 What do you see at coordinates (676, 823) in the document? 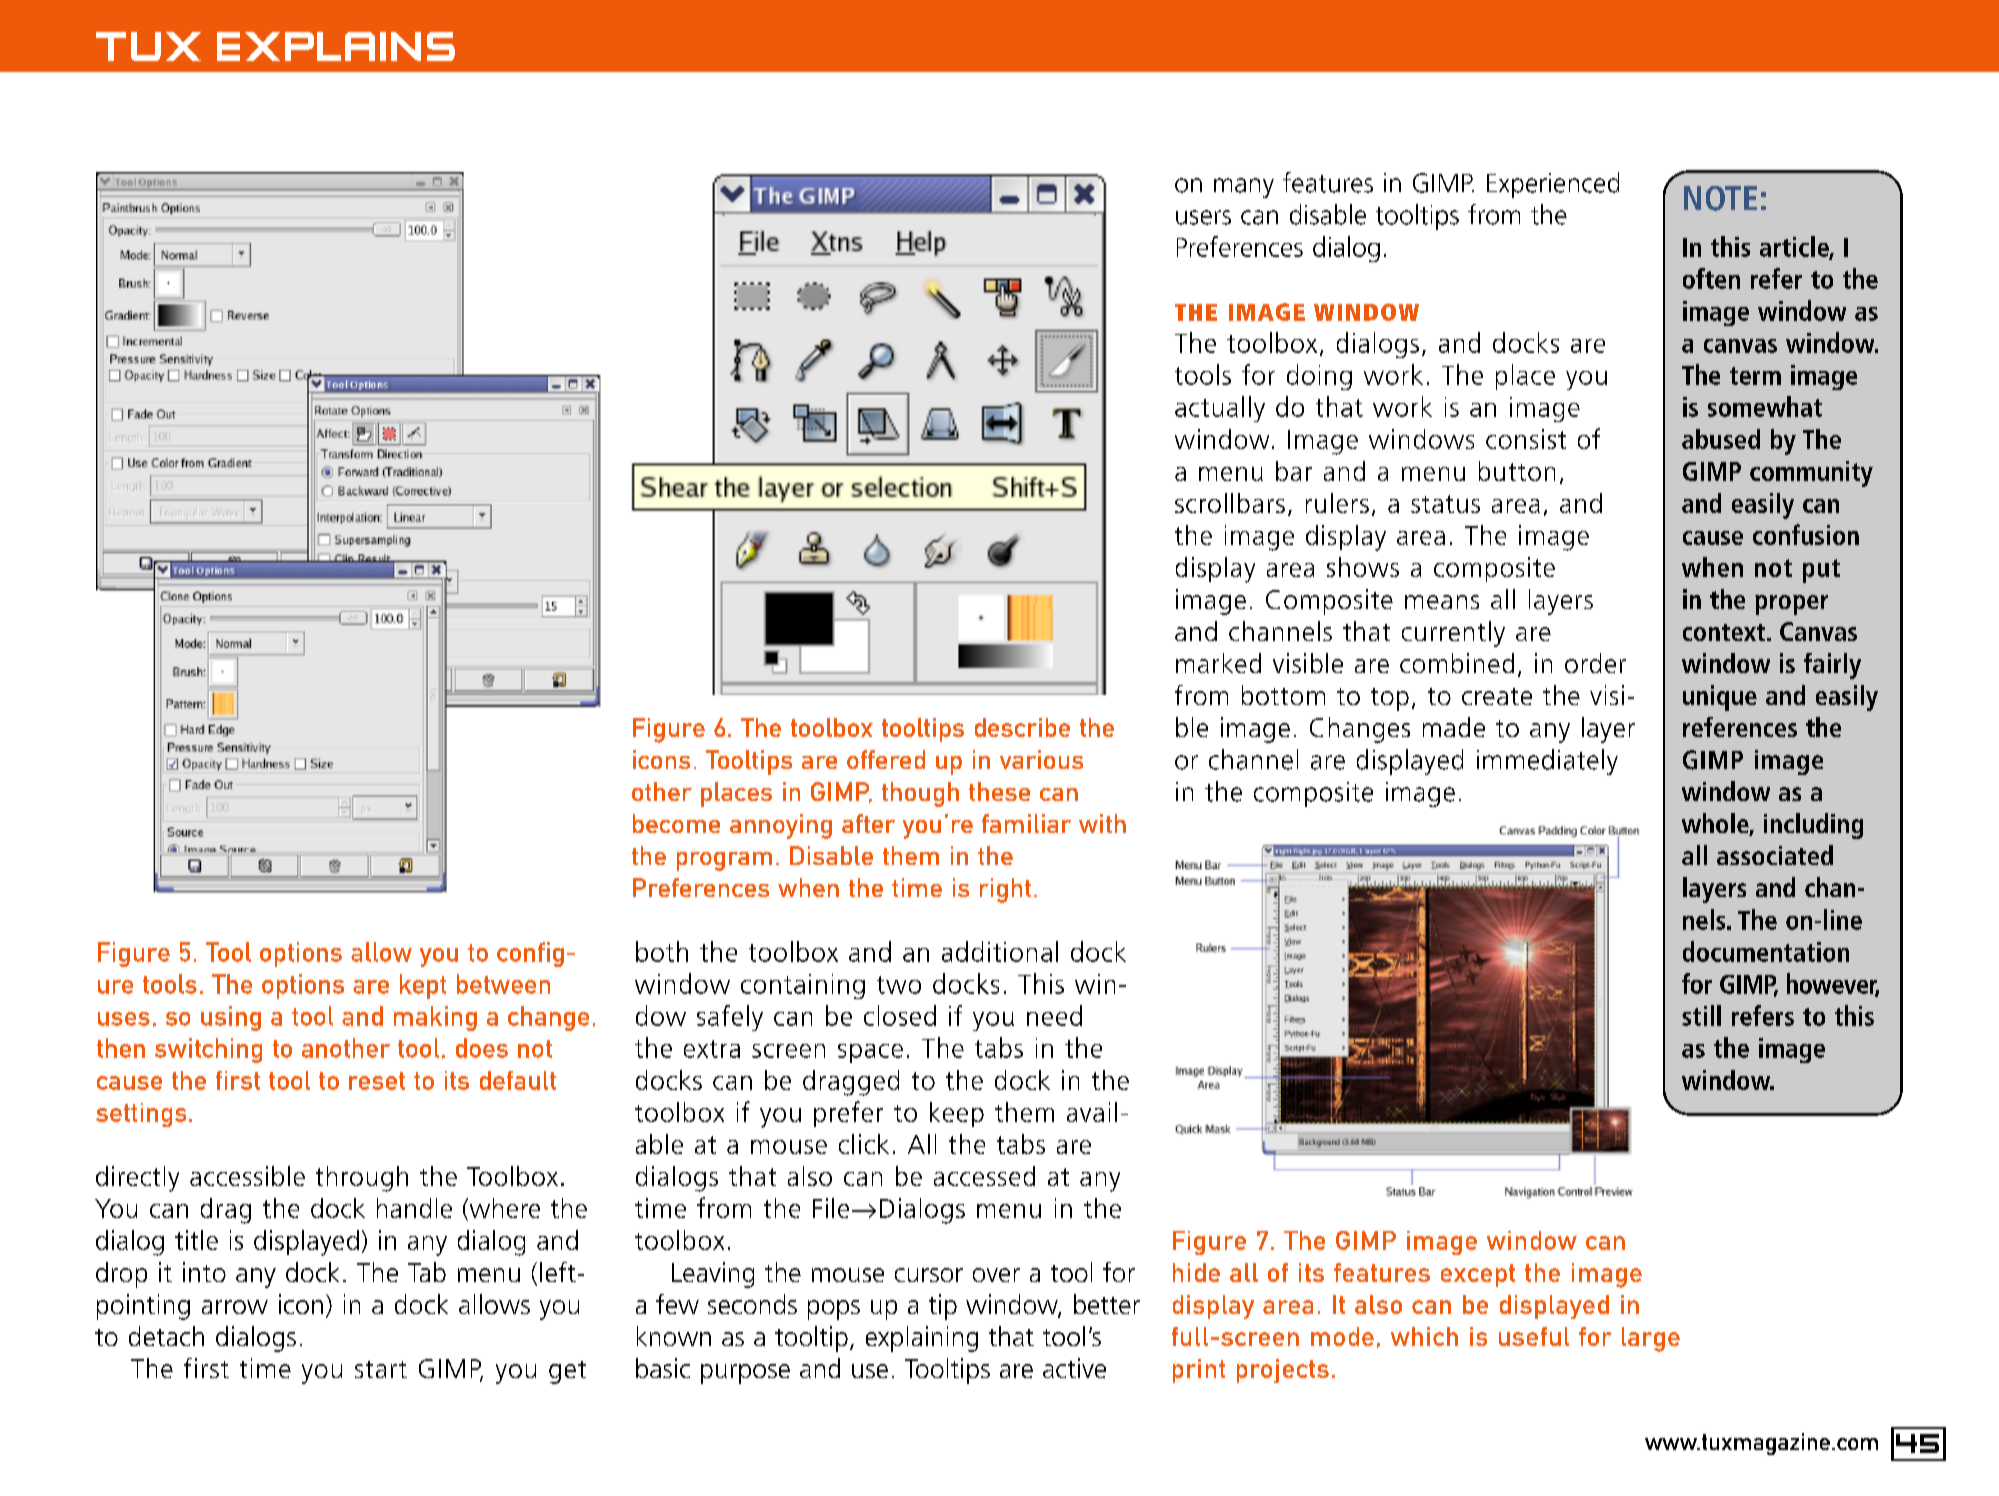
I see `become` at bounding box center [676, 823].
